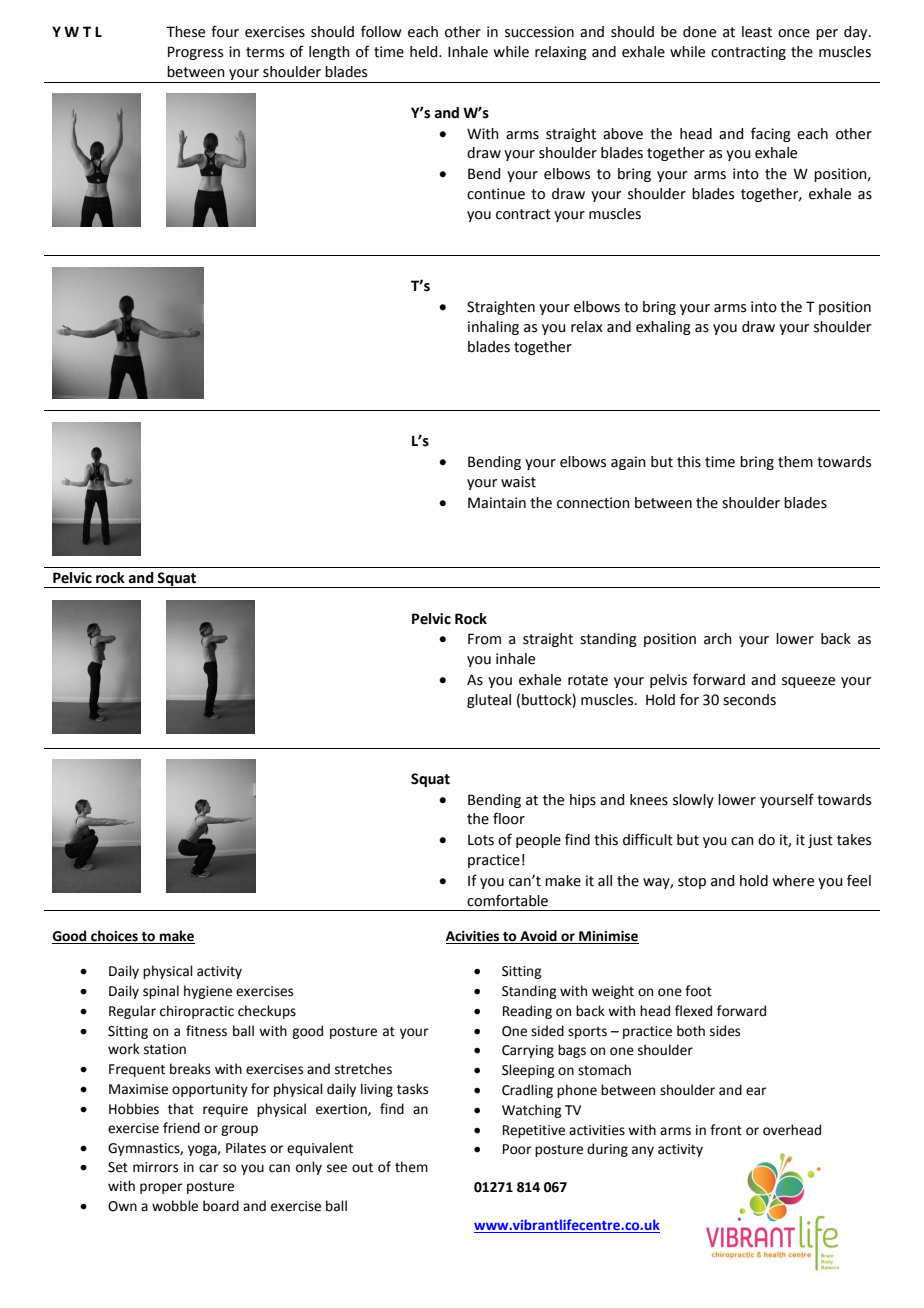 The height and width of the page is (1308, 924). Describe the element at coordinates (221, 1206) in the page. I see `board` at that location.
